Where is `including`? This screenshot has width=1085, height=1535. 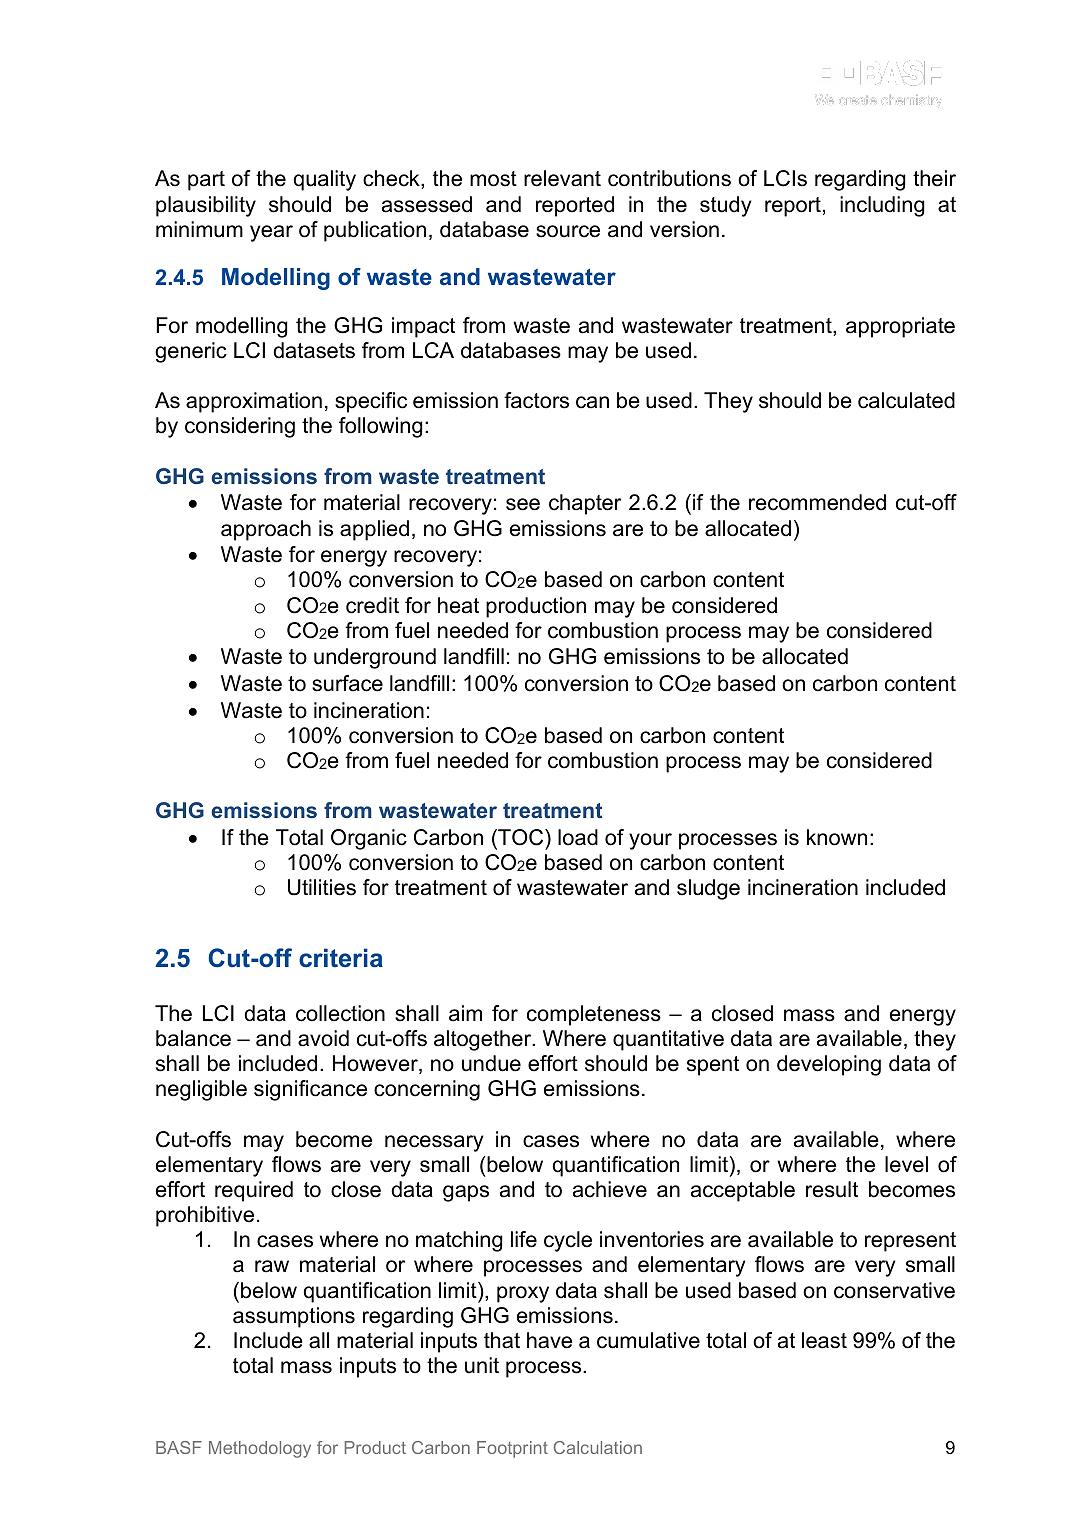 including is located at coordinates (882, 206).
